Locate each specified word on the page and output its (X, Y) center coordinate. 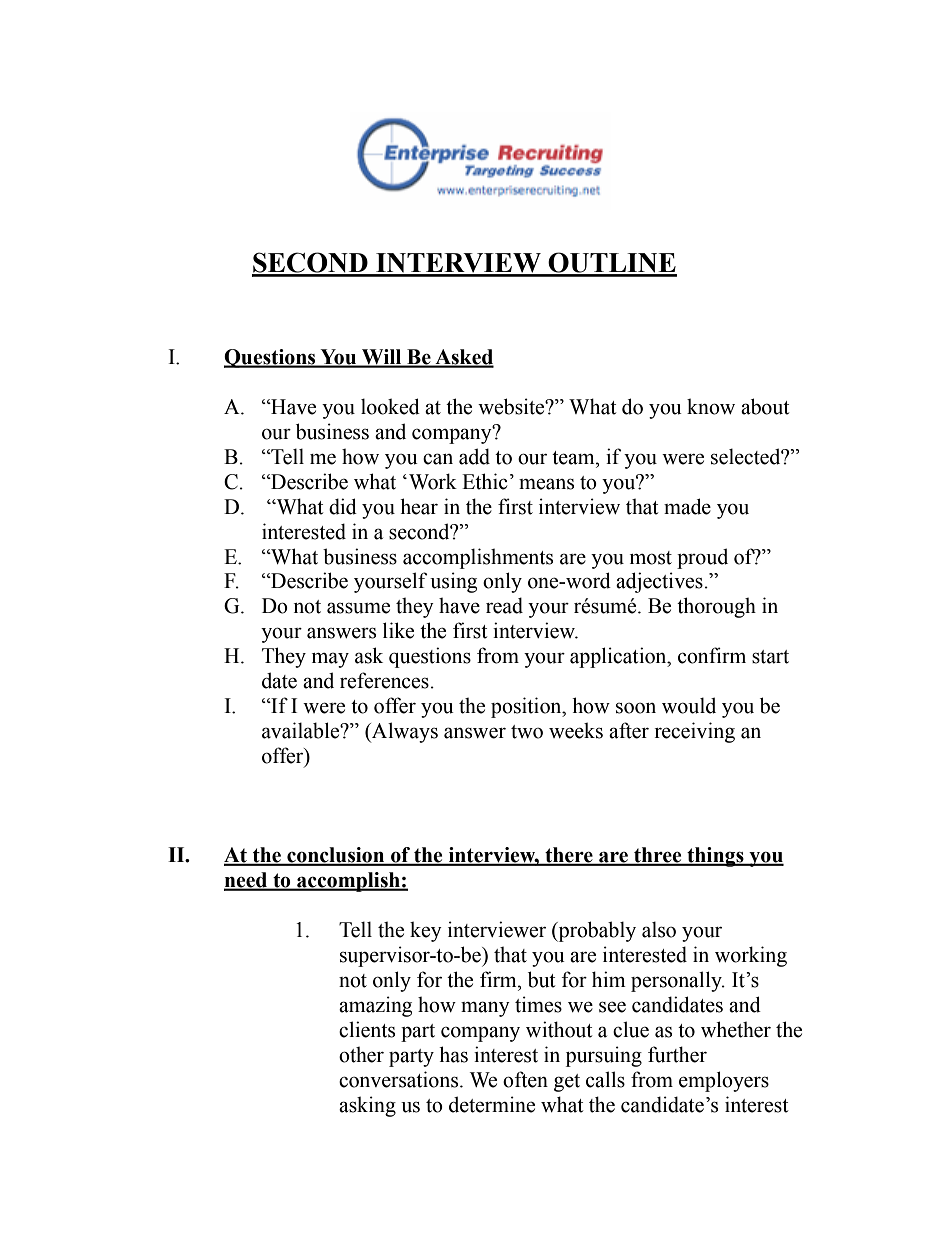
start (770, 657)
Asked (463, 358)
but (541, 979)
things (715, 857)
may (330, 660)
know (711, 406)
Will (382, 358)
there (569, 856)
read (504, 605)
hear (419, 506)
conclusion (336, 856)
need (247, 881)
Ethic (484, 481)
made (687, 506)
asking (367, 1106)
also (659, 929)
